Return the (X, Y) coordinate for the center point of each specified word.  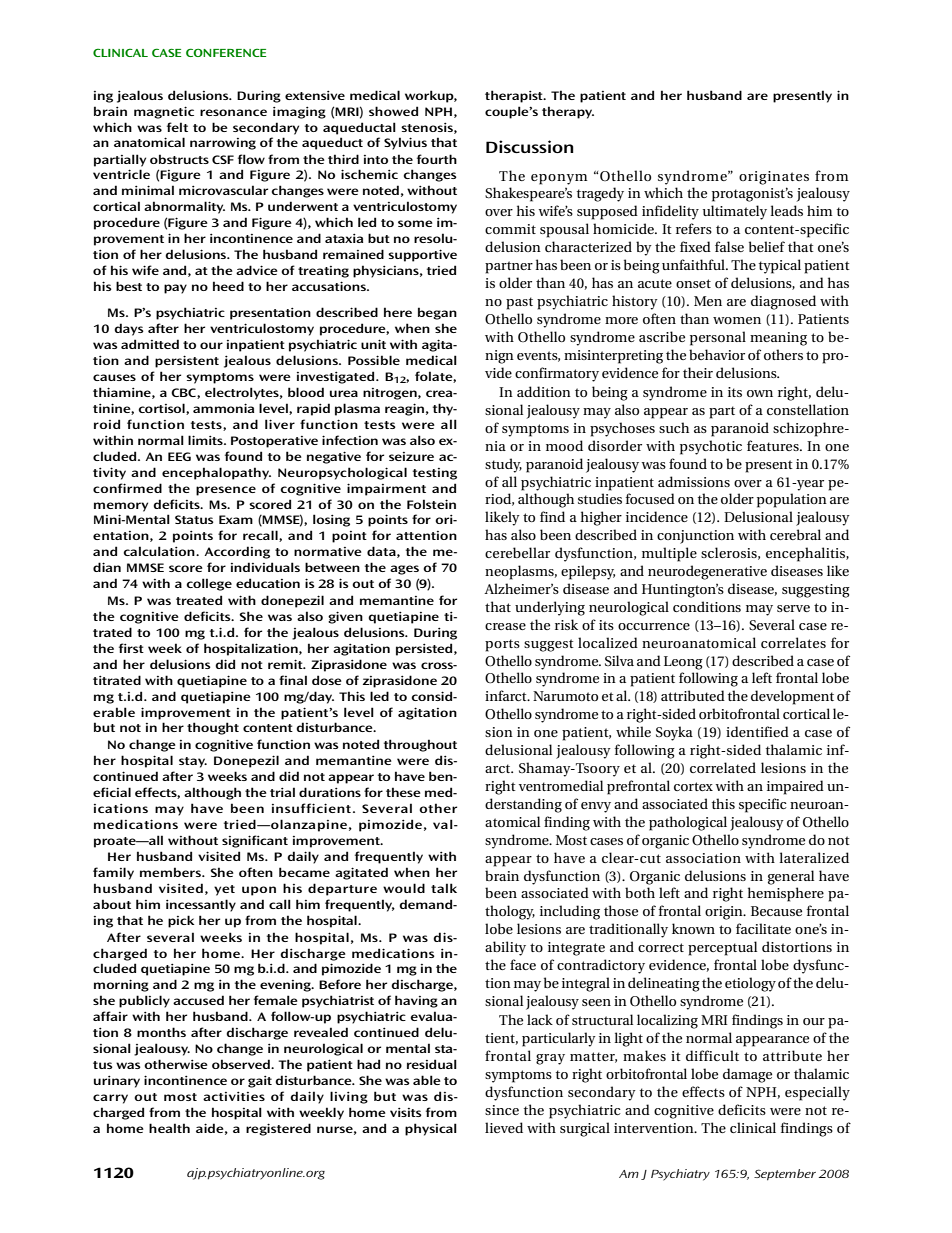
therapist (515, 96)
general (791, 877)
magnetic (164, 112)
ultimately (735, 212)
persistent (187, 361)
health (169, 1128)
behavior (717, 354)
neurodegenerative (707, 572)
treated (199, 600)
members (171, 872)
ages (404, 570)
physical (431, 1129)
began (437, 313)
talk (444, 888)
